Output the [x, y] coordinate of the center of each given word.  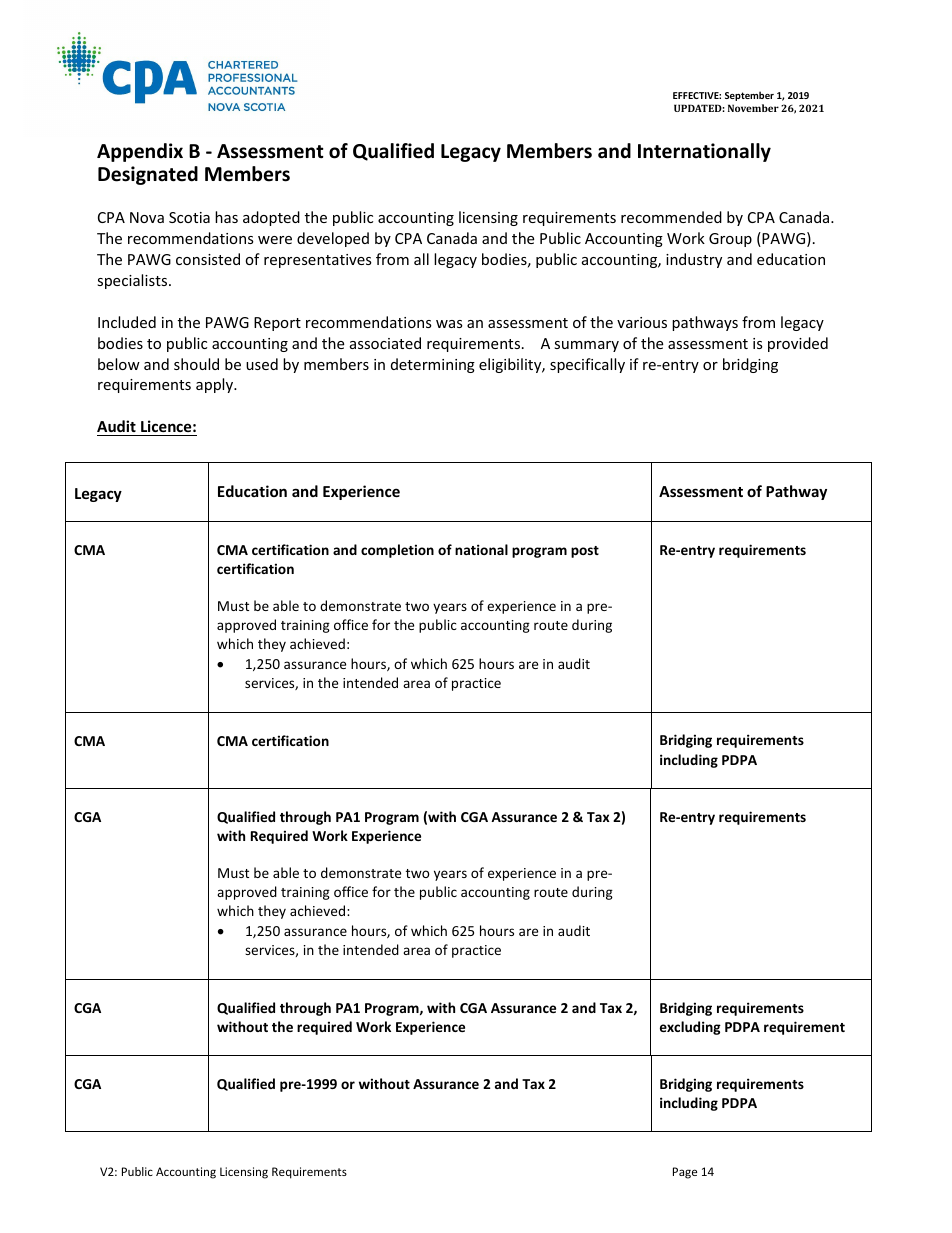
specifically [587, 365]
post [585, 552]
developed [333, 239]
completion [397, 551]
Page [685, 1173]
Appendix [140, 152]
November [753, 108]
